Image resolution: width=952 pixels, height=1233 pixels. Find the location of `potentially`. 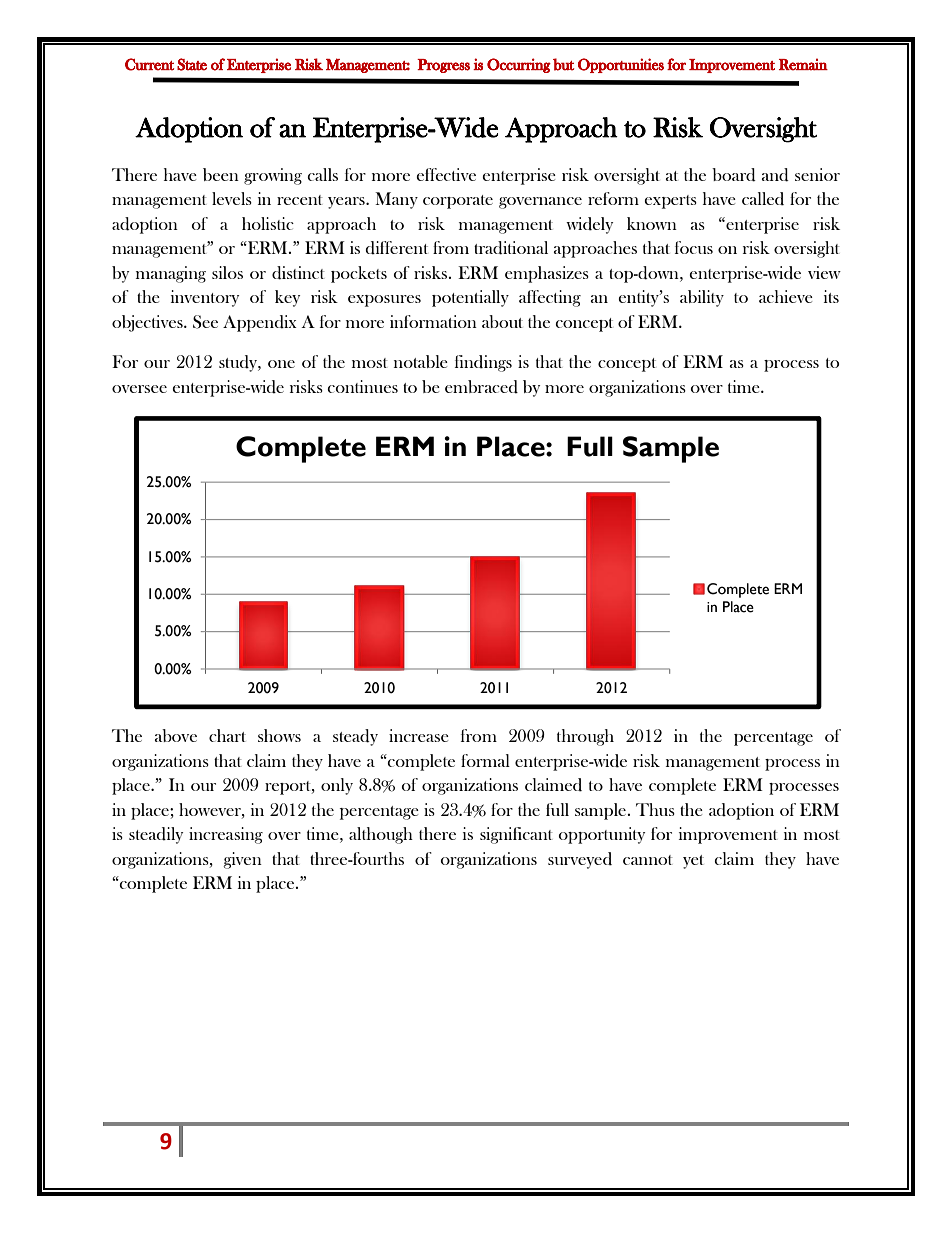

potentially is located at coordinates (470, 298).
